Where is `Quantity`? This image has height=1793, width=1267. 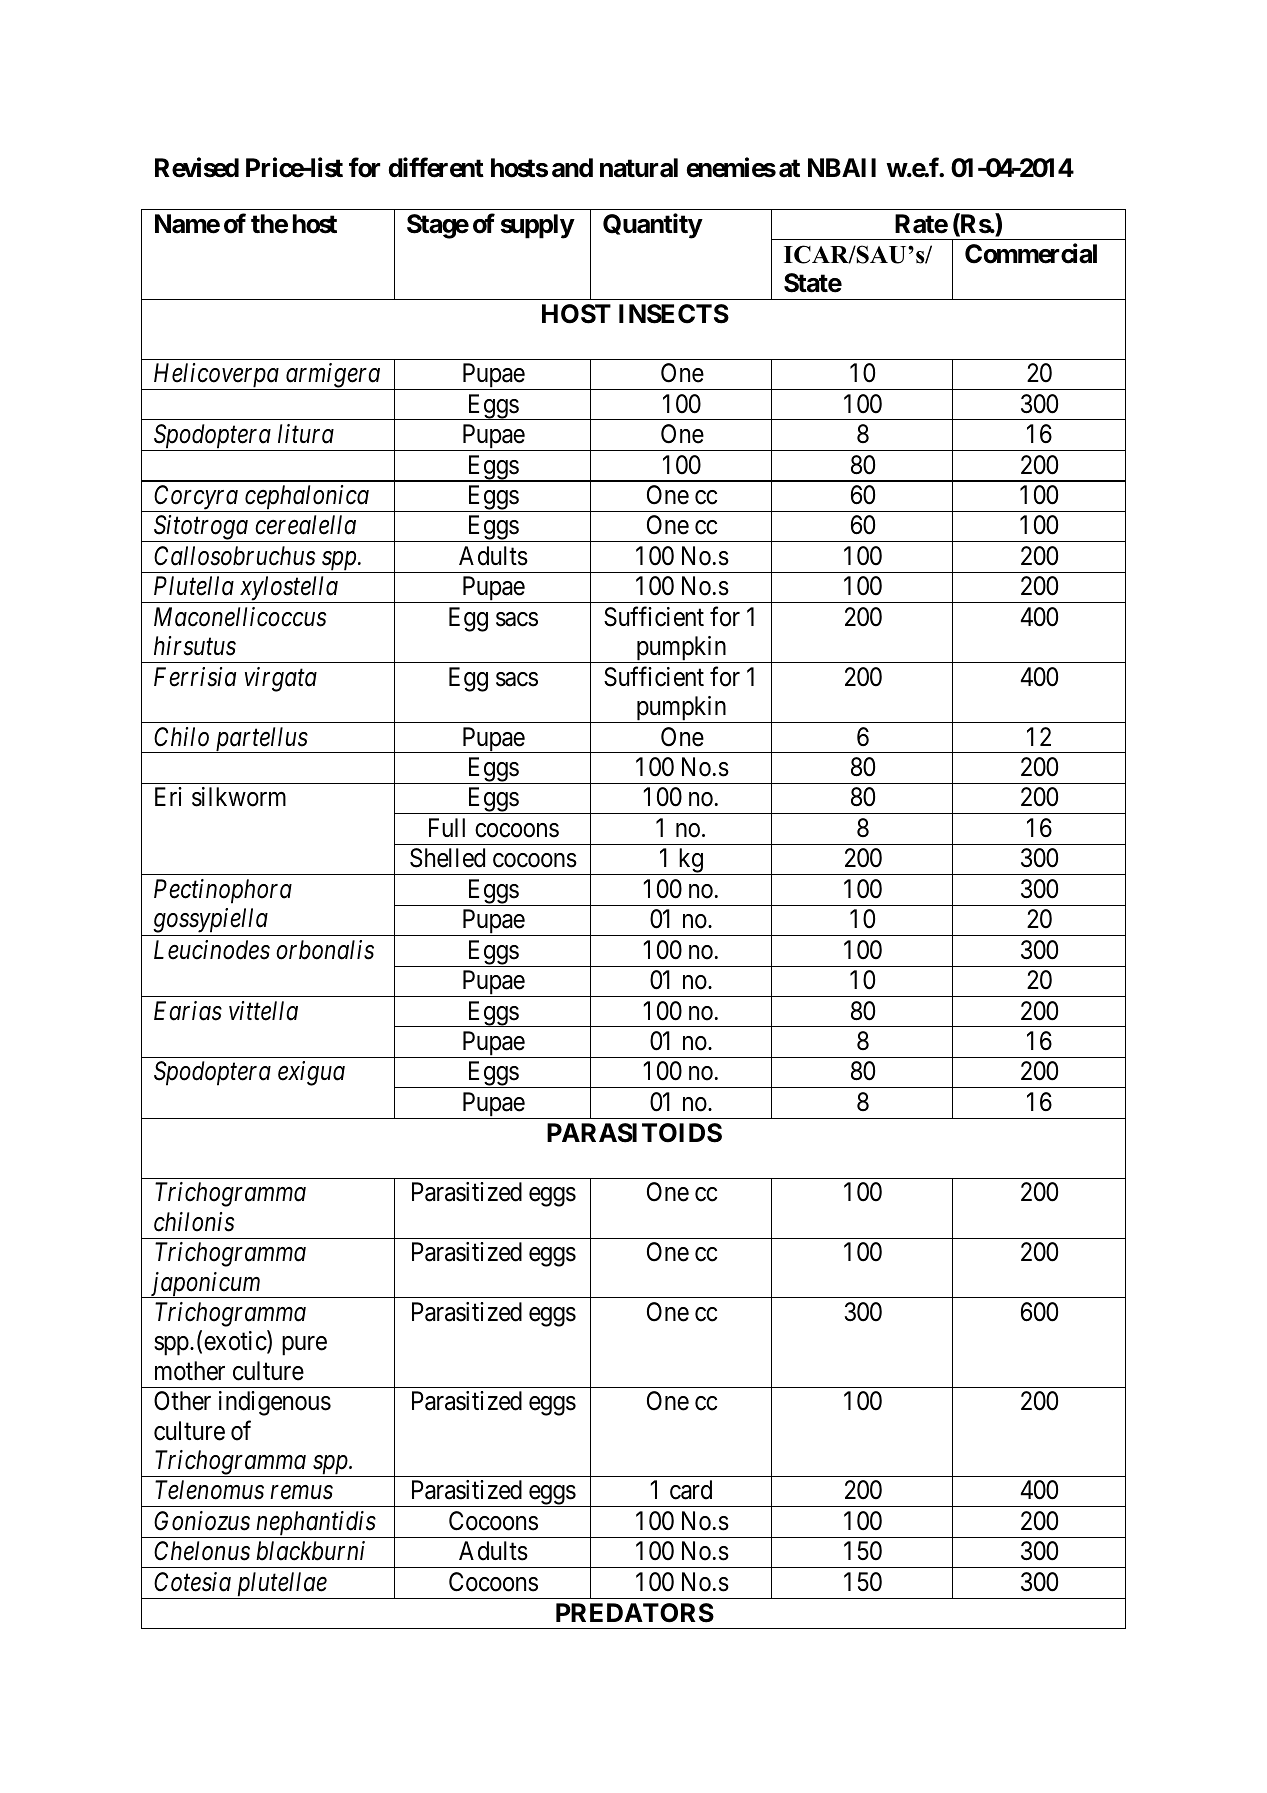 Quantity is located at coordinates (652, 226).
